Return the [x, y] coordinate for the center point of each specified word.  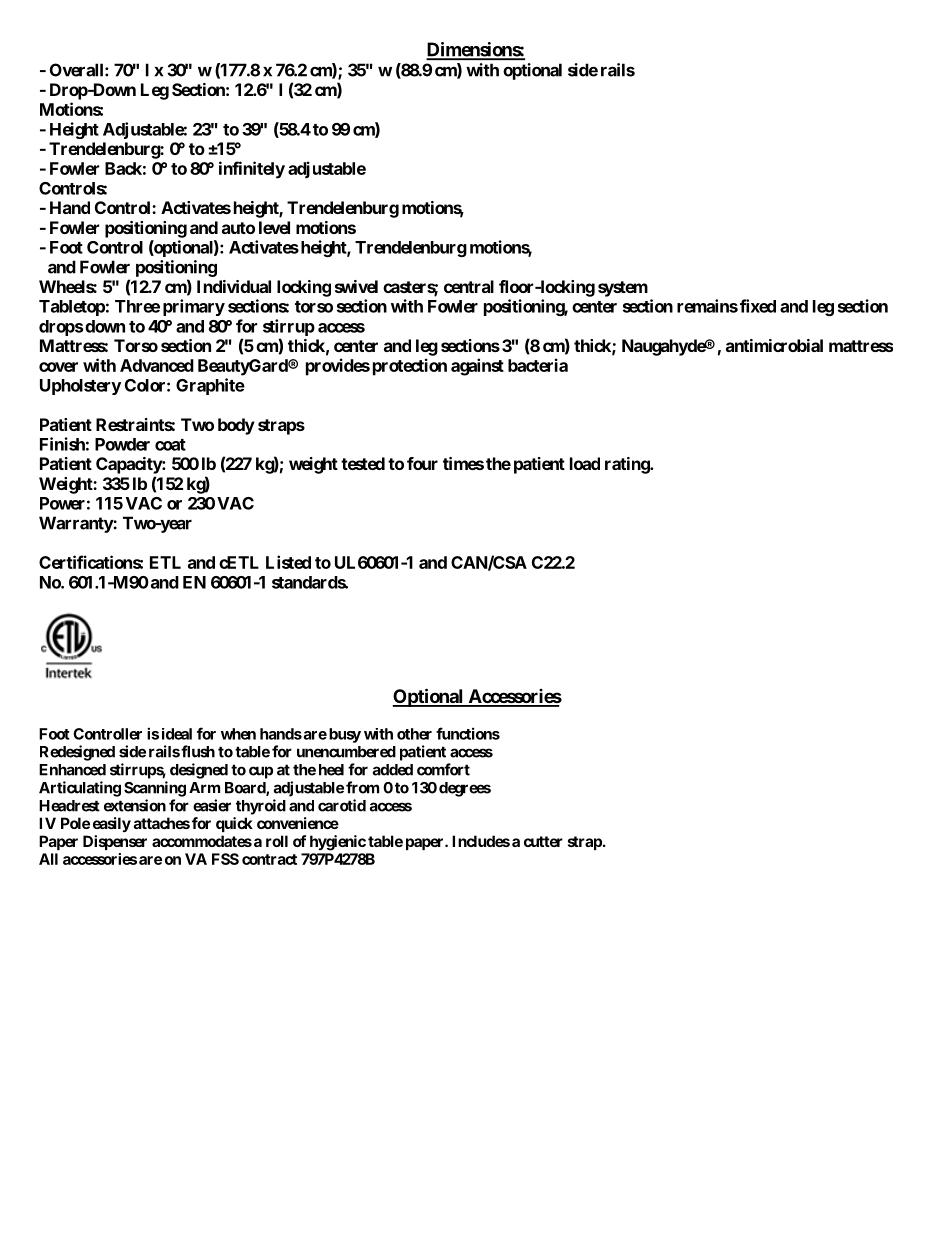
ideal [177, 734]
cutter [543, 841]
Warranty [76, 524]
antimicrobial [774, 345]
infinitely [252, 170]
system [623, 289]
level [274, 227]
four [422, 463]
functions [468, 733]
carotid [342, 805]
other [414, 734]
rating [628, 465]
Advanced [157, 365]
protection [410, 367]
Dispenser [115, 842]
